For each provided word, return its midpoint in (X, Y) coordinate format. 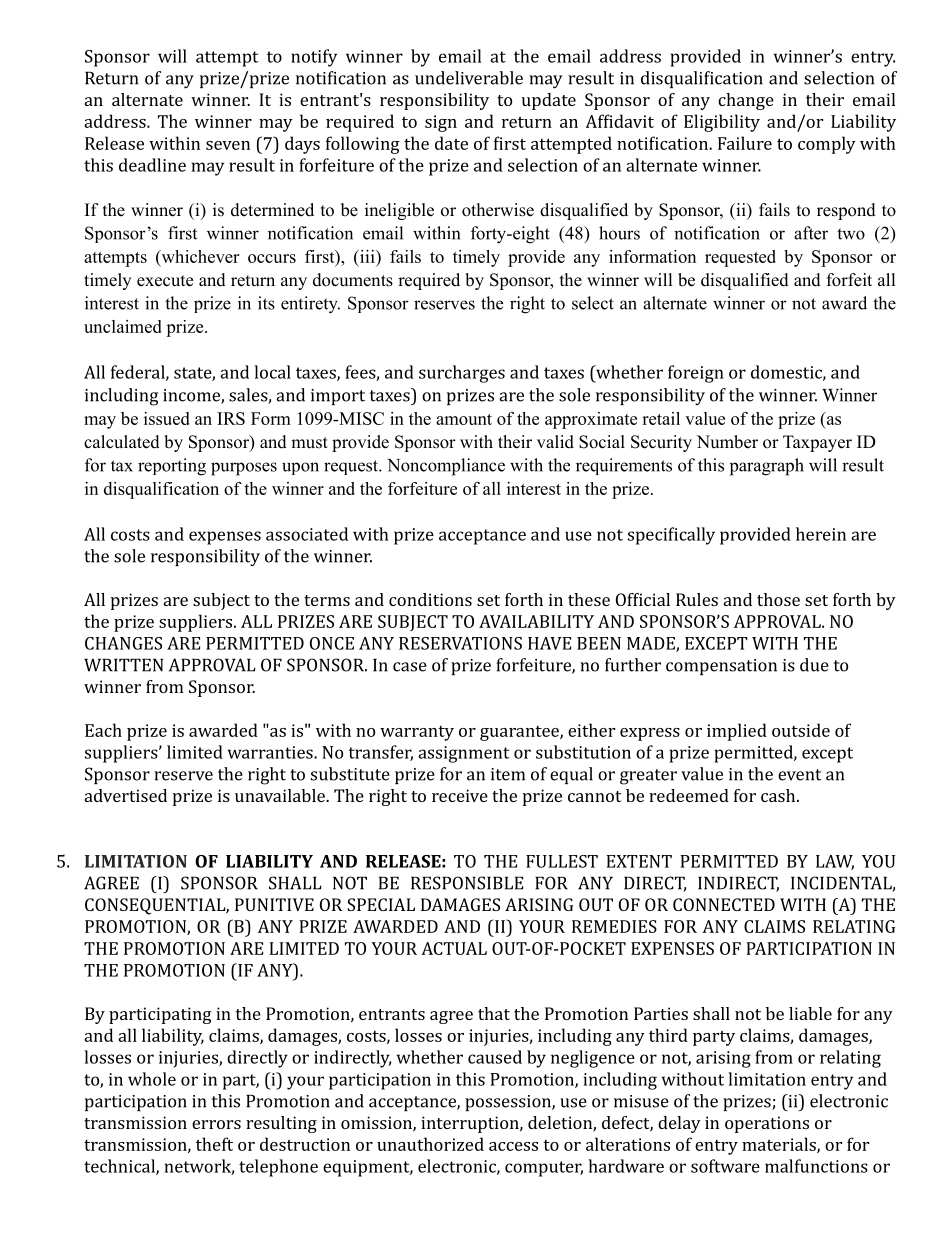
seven (228, 145)
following (363, 145)
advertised (126, 795)
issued (167, 418)
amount (464, 419)
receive (460, 795)
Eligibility (722, 123)
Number (727, 442)
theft (214, 1144)
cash (779, 795)
